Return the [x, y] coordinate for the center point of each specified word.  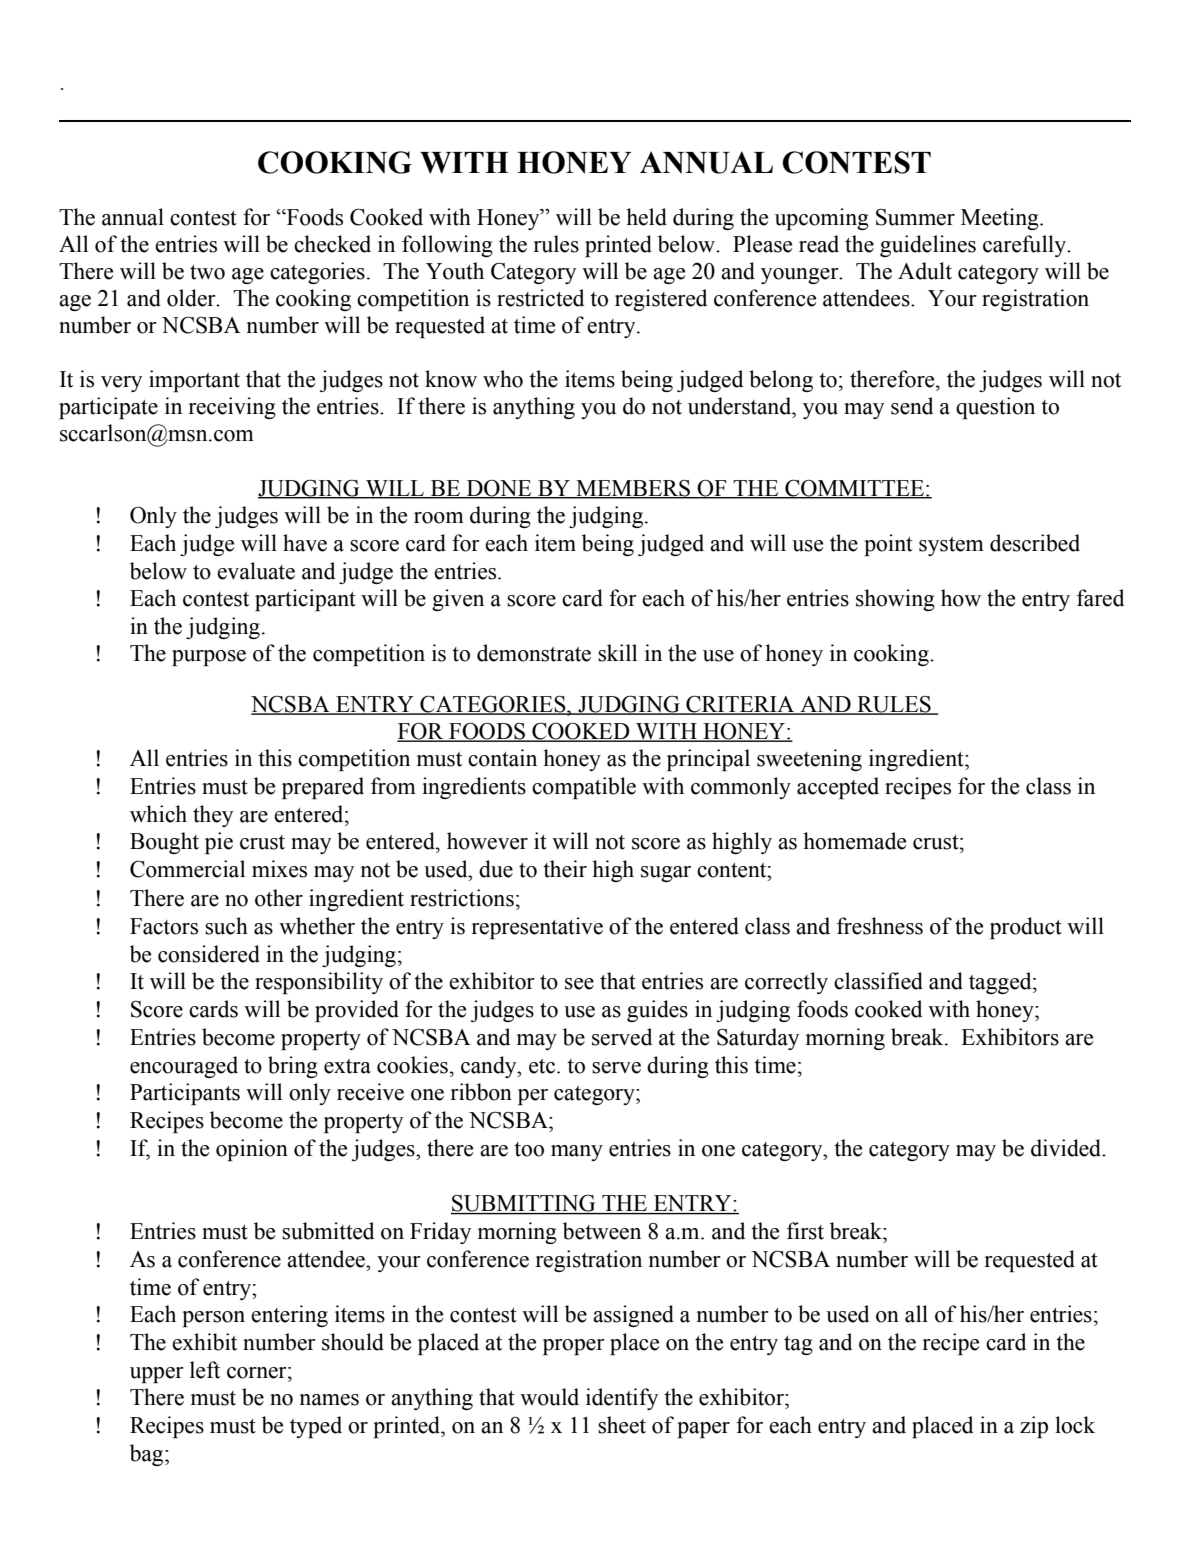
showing [895, 600]
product [1026, 928]
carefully [1026, 246]
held [646, 217]
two [207, 272]
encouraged [184, 1067]
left [205, 1370]
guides [657, 1011]
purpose [209, 658]
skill [617, 653]
